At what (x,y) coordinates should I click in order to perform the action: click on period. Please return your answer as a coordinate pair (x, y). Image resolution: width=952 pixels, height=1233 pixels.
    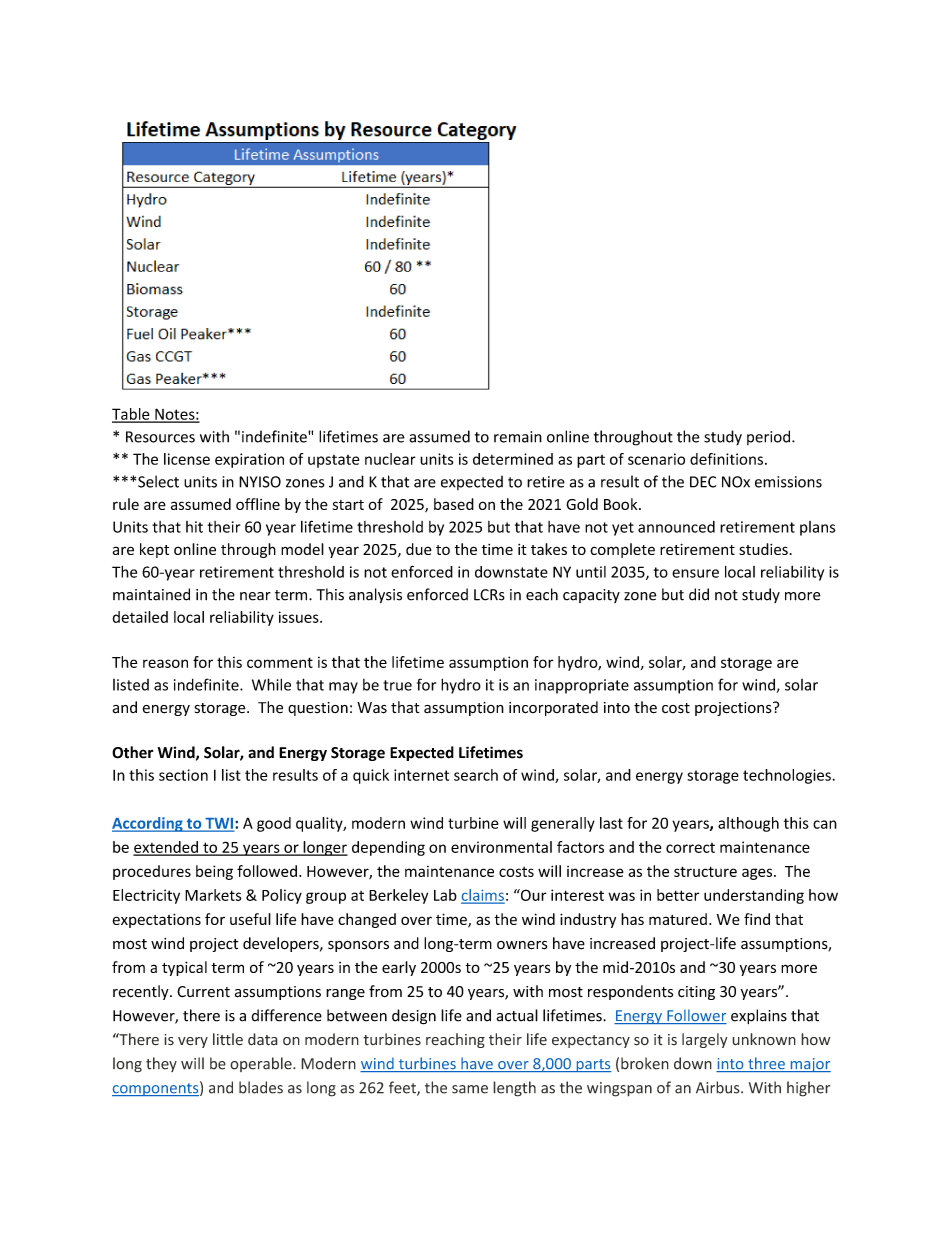
    Looking at the image, I should click on (770, 437).
